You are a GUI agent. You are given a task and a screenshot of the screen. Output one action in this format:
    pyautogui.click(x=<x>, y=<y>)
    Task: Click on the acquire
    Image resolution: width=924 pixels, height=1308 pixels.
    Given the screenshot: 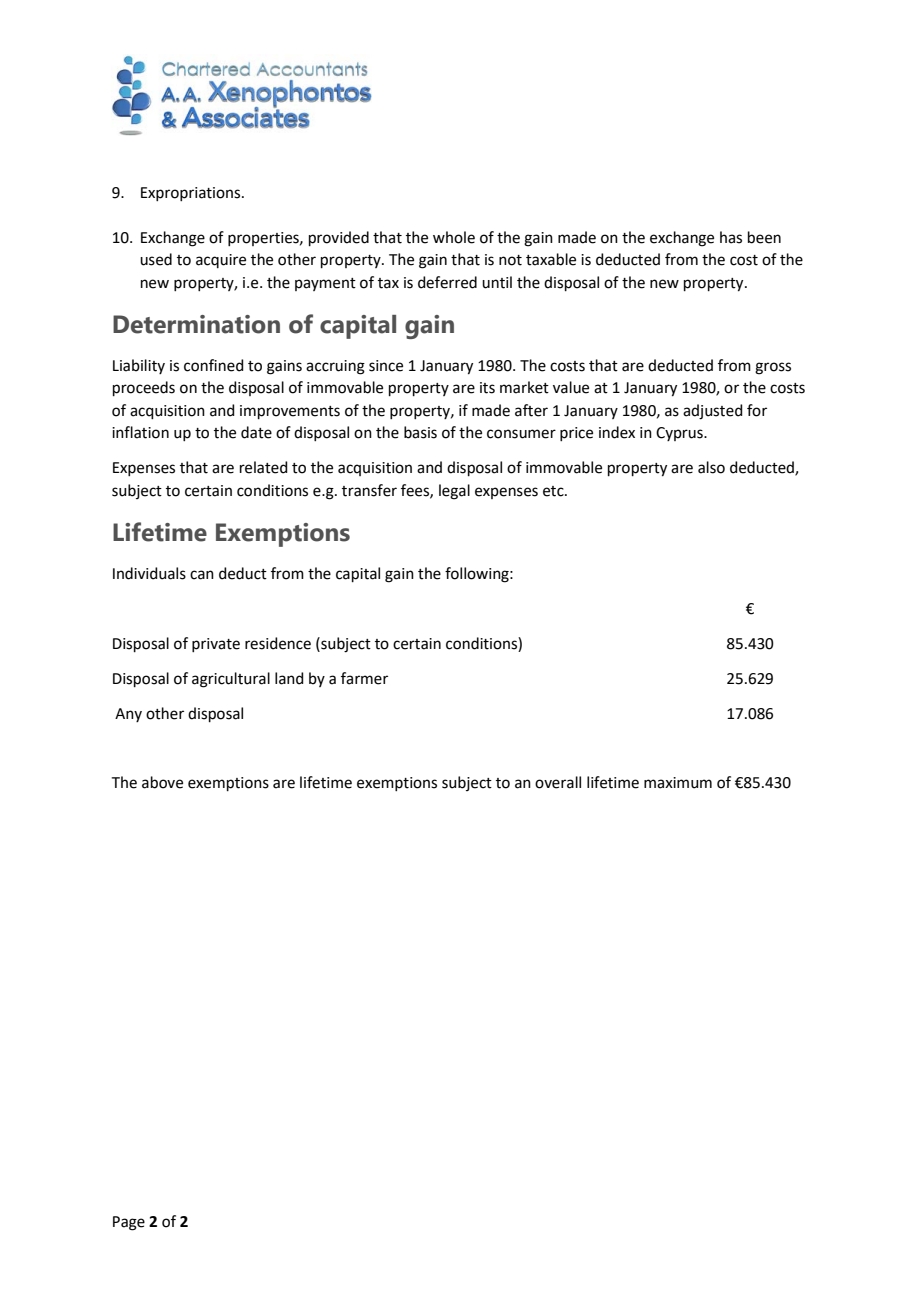 What is the action you would take?
    pyautogui.click(x=221, y=261)
